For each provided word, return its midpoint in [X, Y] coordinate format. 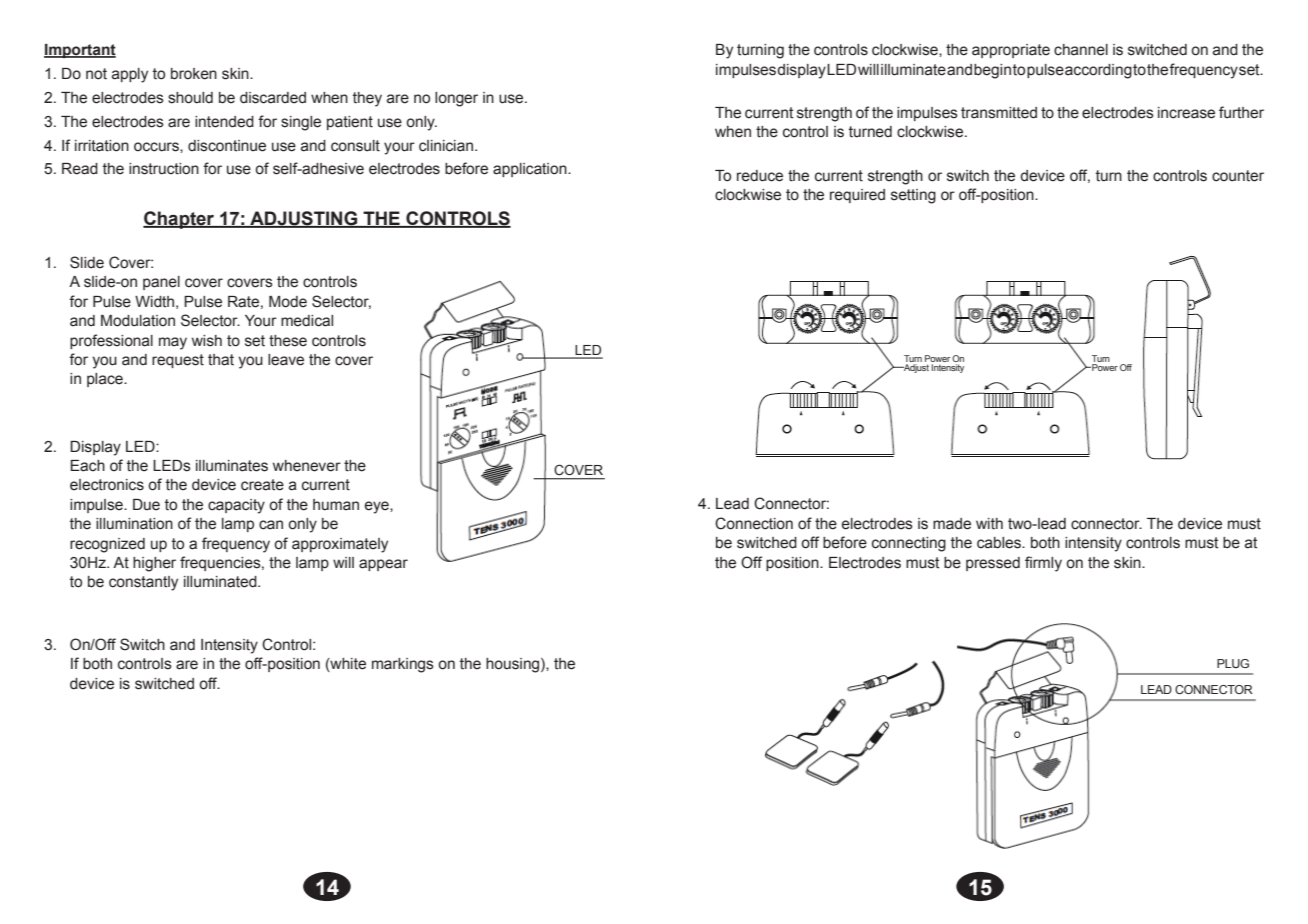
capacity [236, 506]
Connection [754, 523]
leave [286, 360]
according [1098, 71]
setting [913, 196]
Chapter [180, 220]
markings [403, 665]
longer [456, 99]
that [221, 360]
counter [1238, 176]
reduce [760, 176]
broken [194, 74]
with [989, 524]
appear [383, 565]
